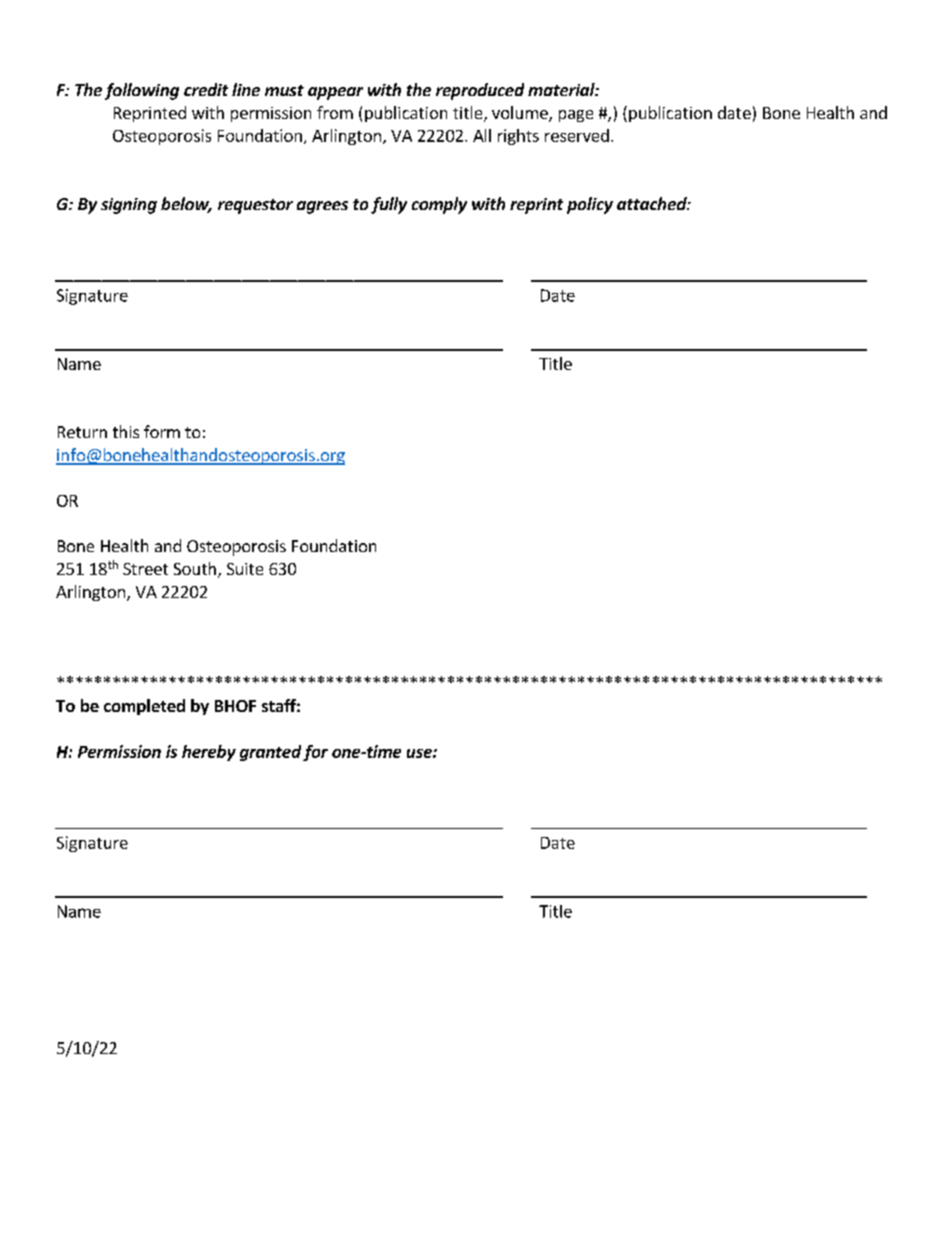 This image has width=952, height=1233. I want to click on from, so click(335, 112).
